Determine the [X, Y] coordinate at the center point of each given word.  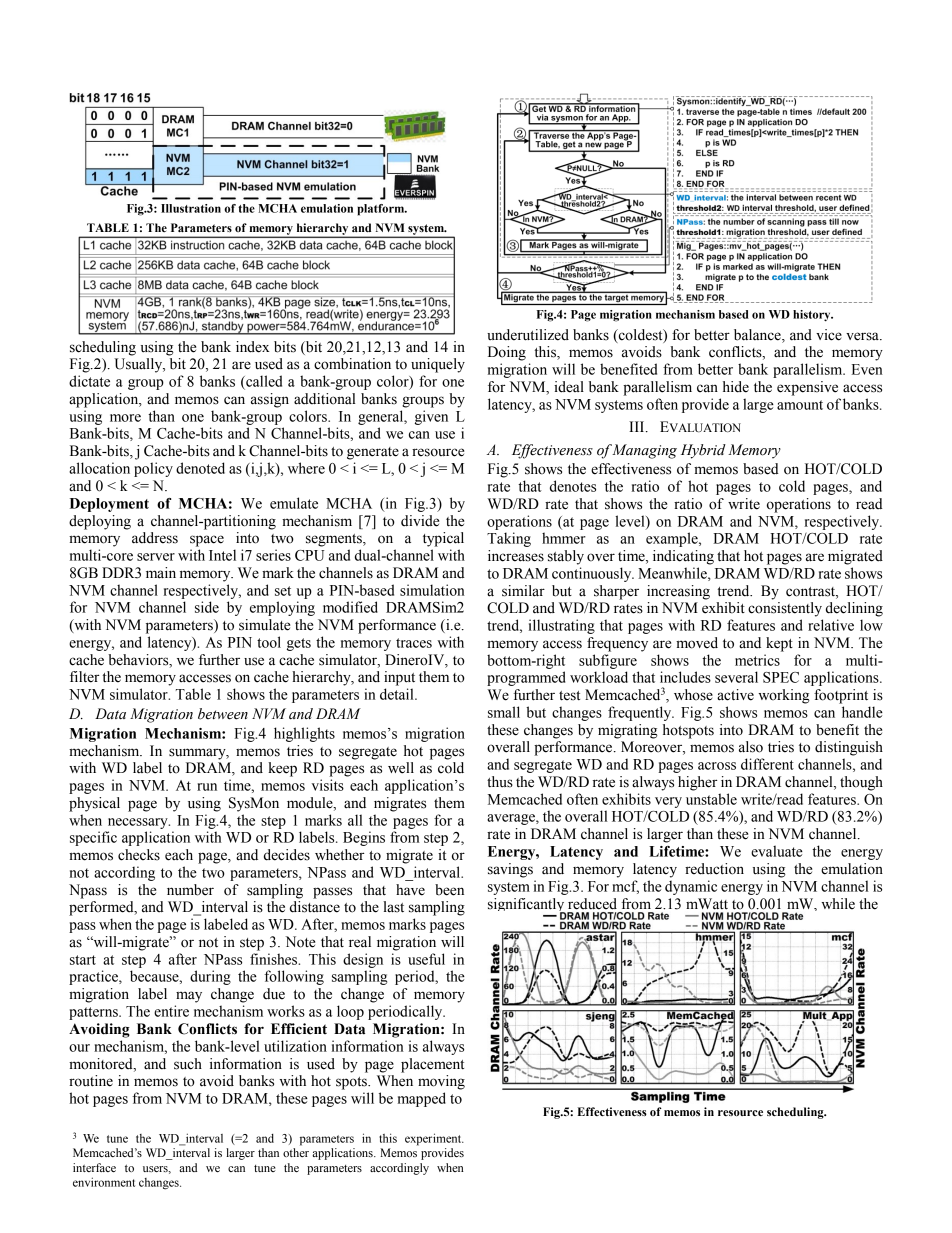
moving [441, 1082]
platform [382, 210]
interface [94, 1167]
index [252, 347]
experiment [434, 1139]
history [813, 316]
